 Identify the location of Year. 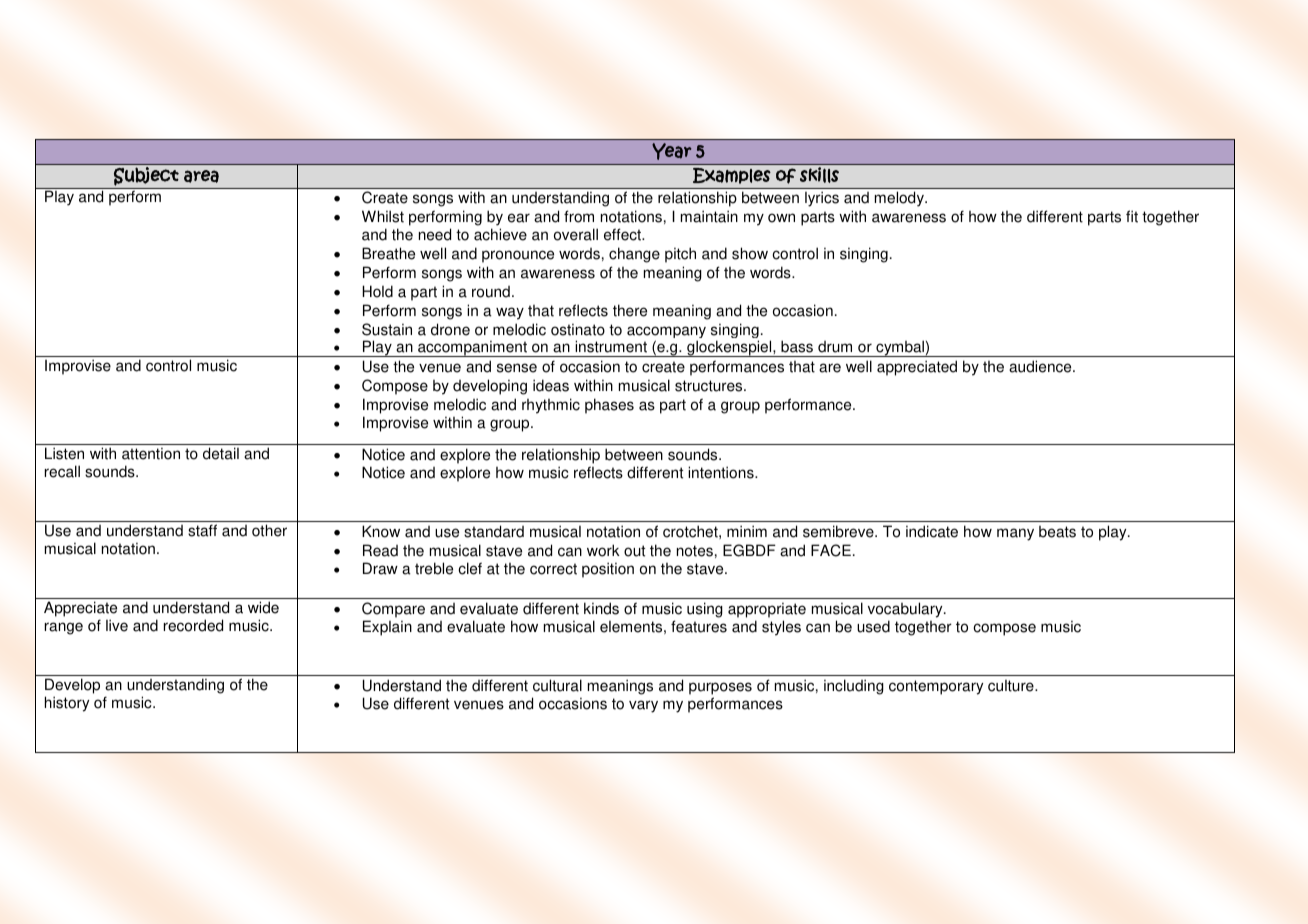
(671, 151).
